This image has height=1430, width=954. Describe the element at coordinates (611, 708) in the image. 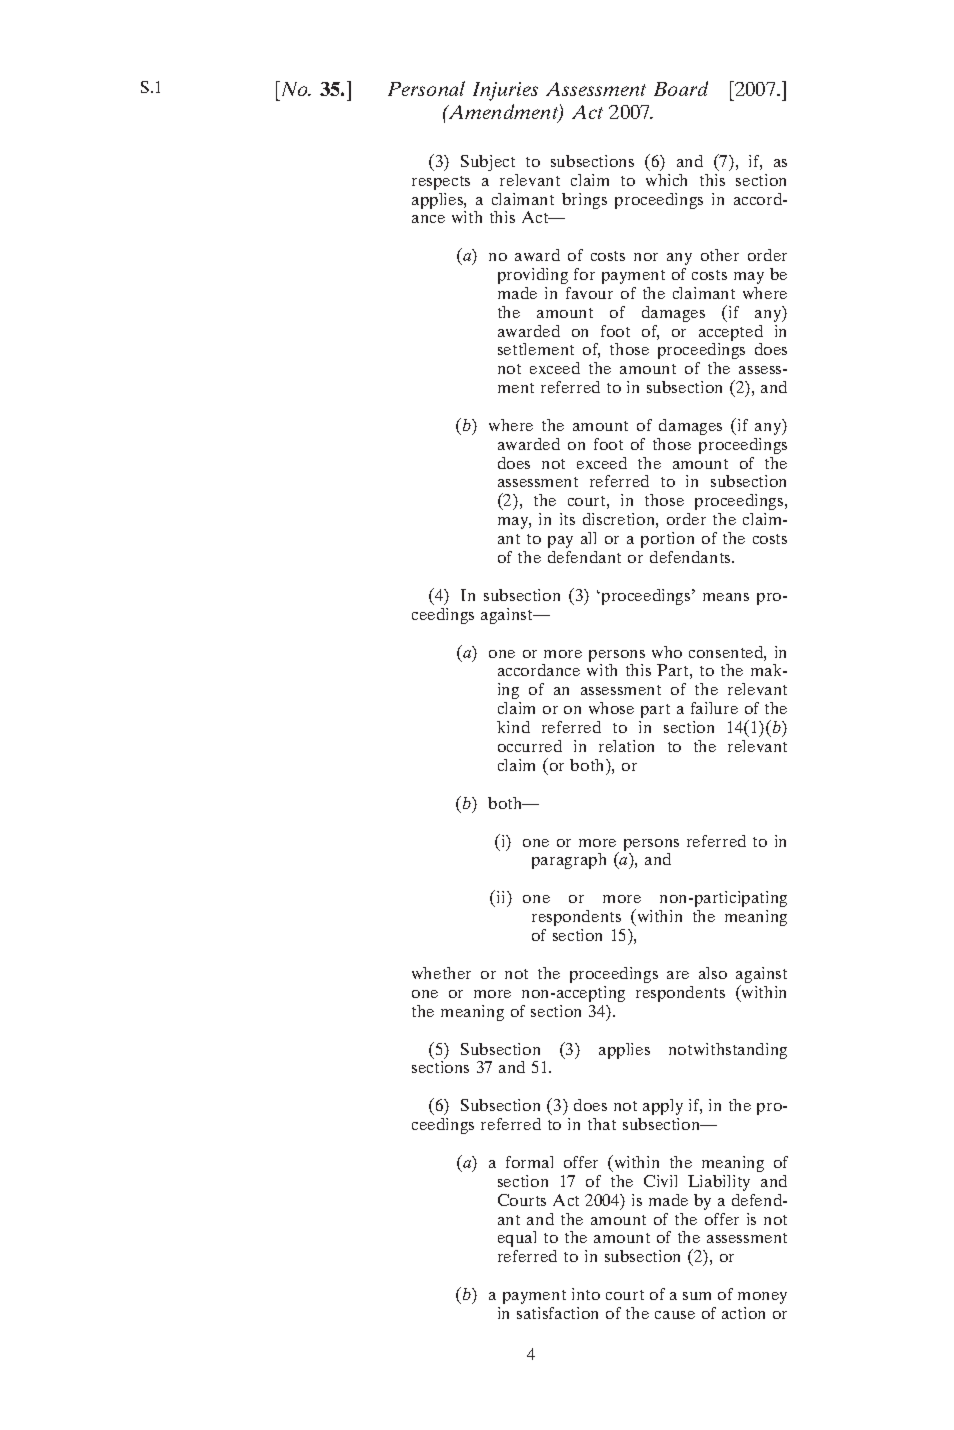

I see `whose` at that location.
